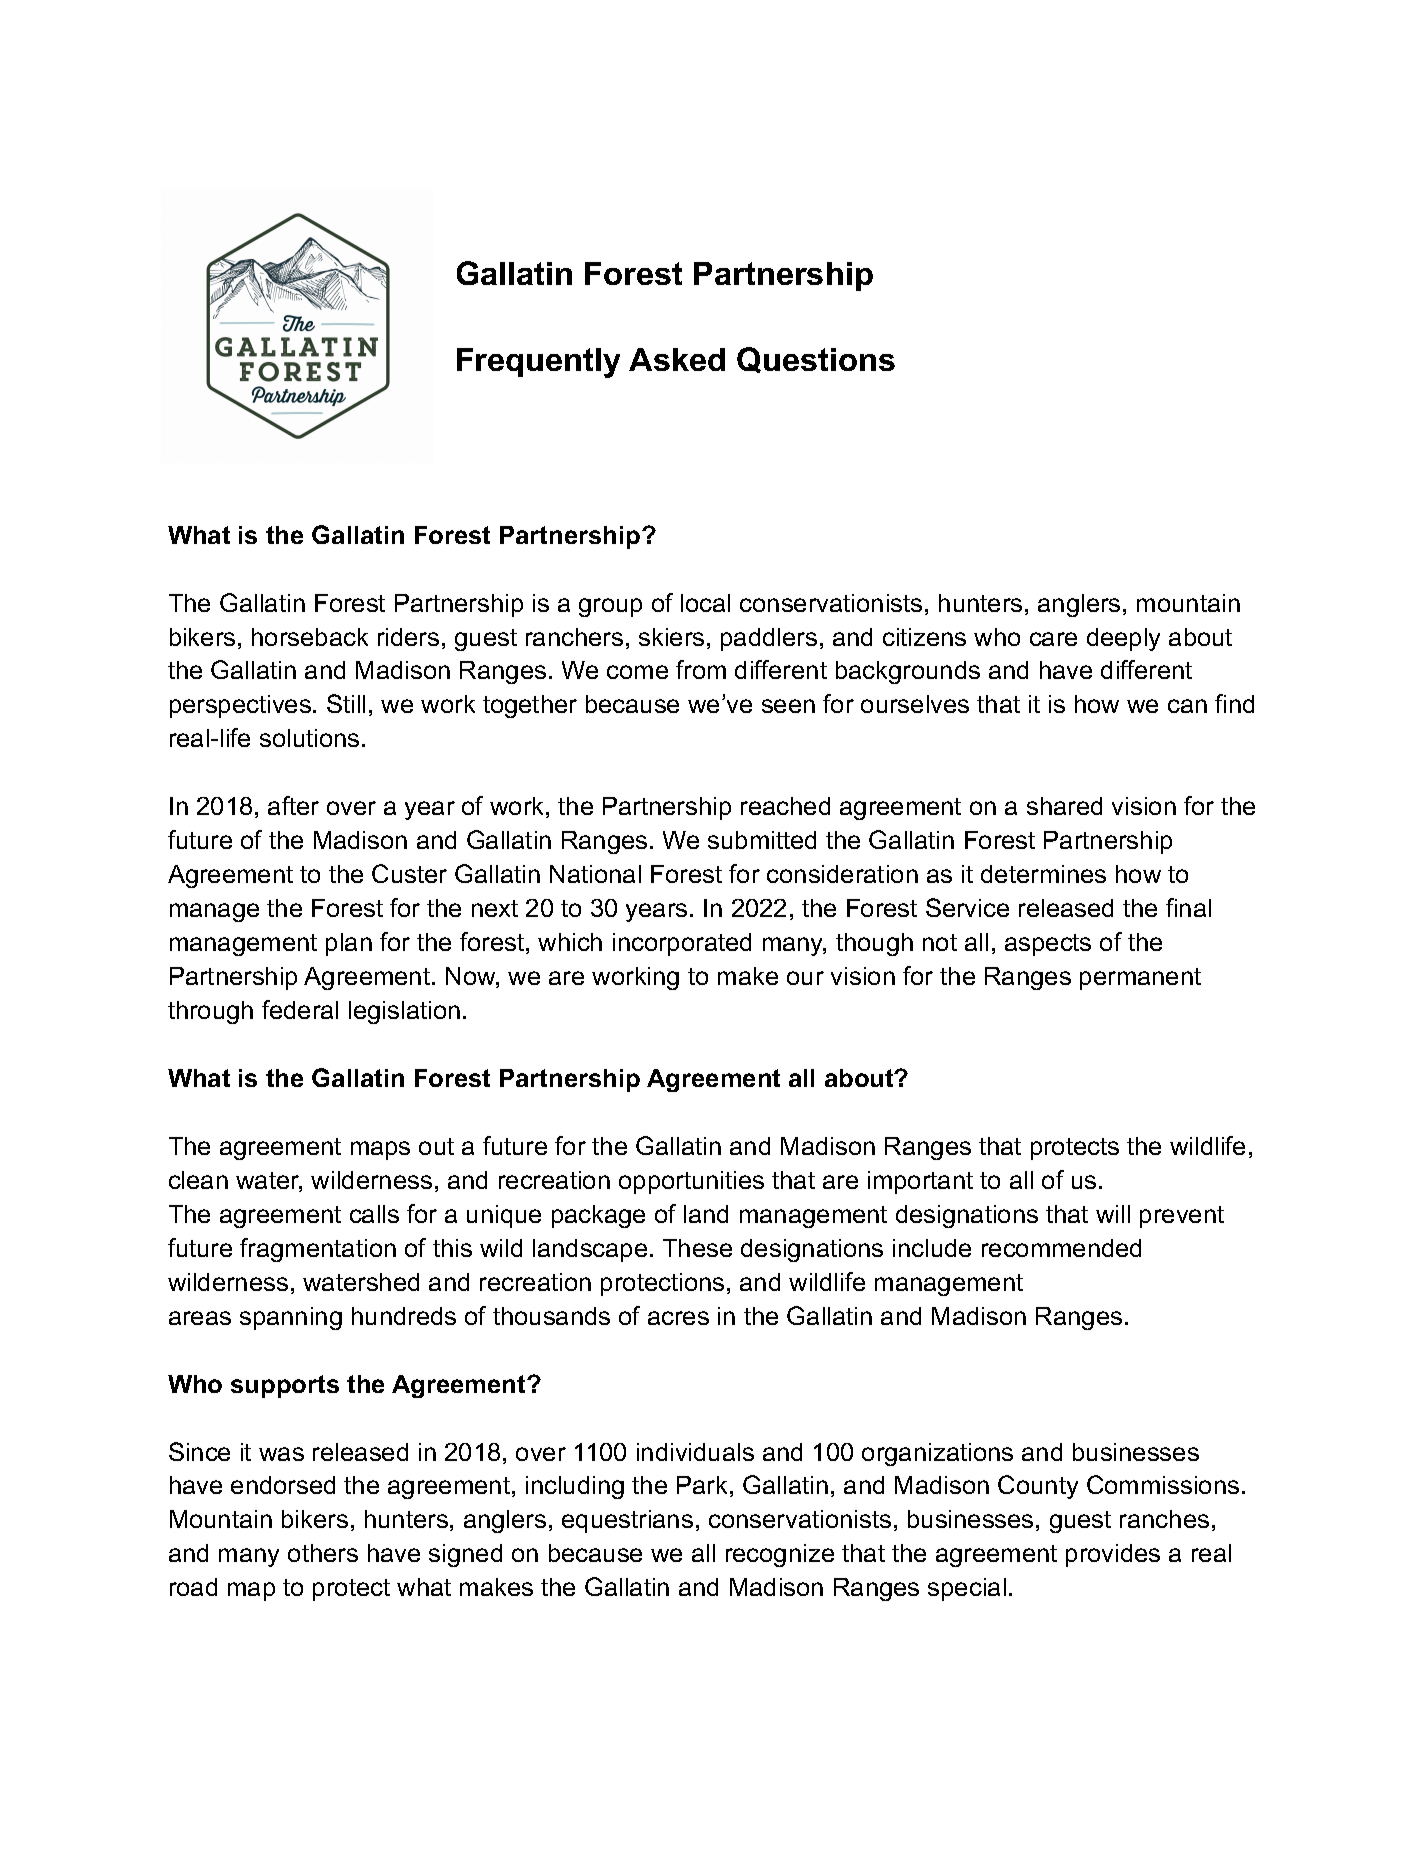 The image size is (1428, 1849). What do you see at coordinates (780, 1555) in the screenshot?
I see `recognize` at bounding box center [780, 1555].
